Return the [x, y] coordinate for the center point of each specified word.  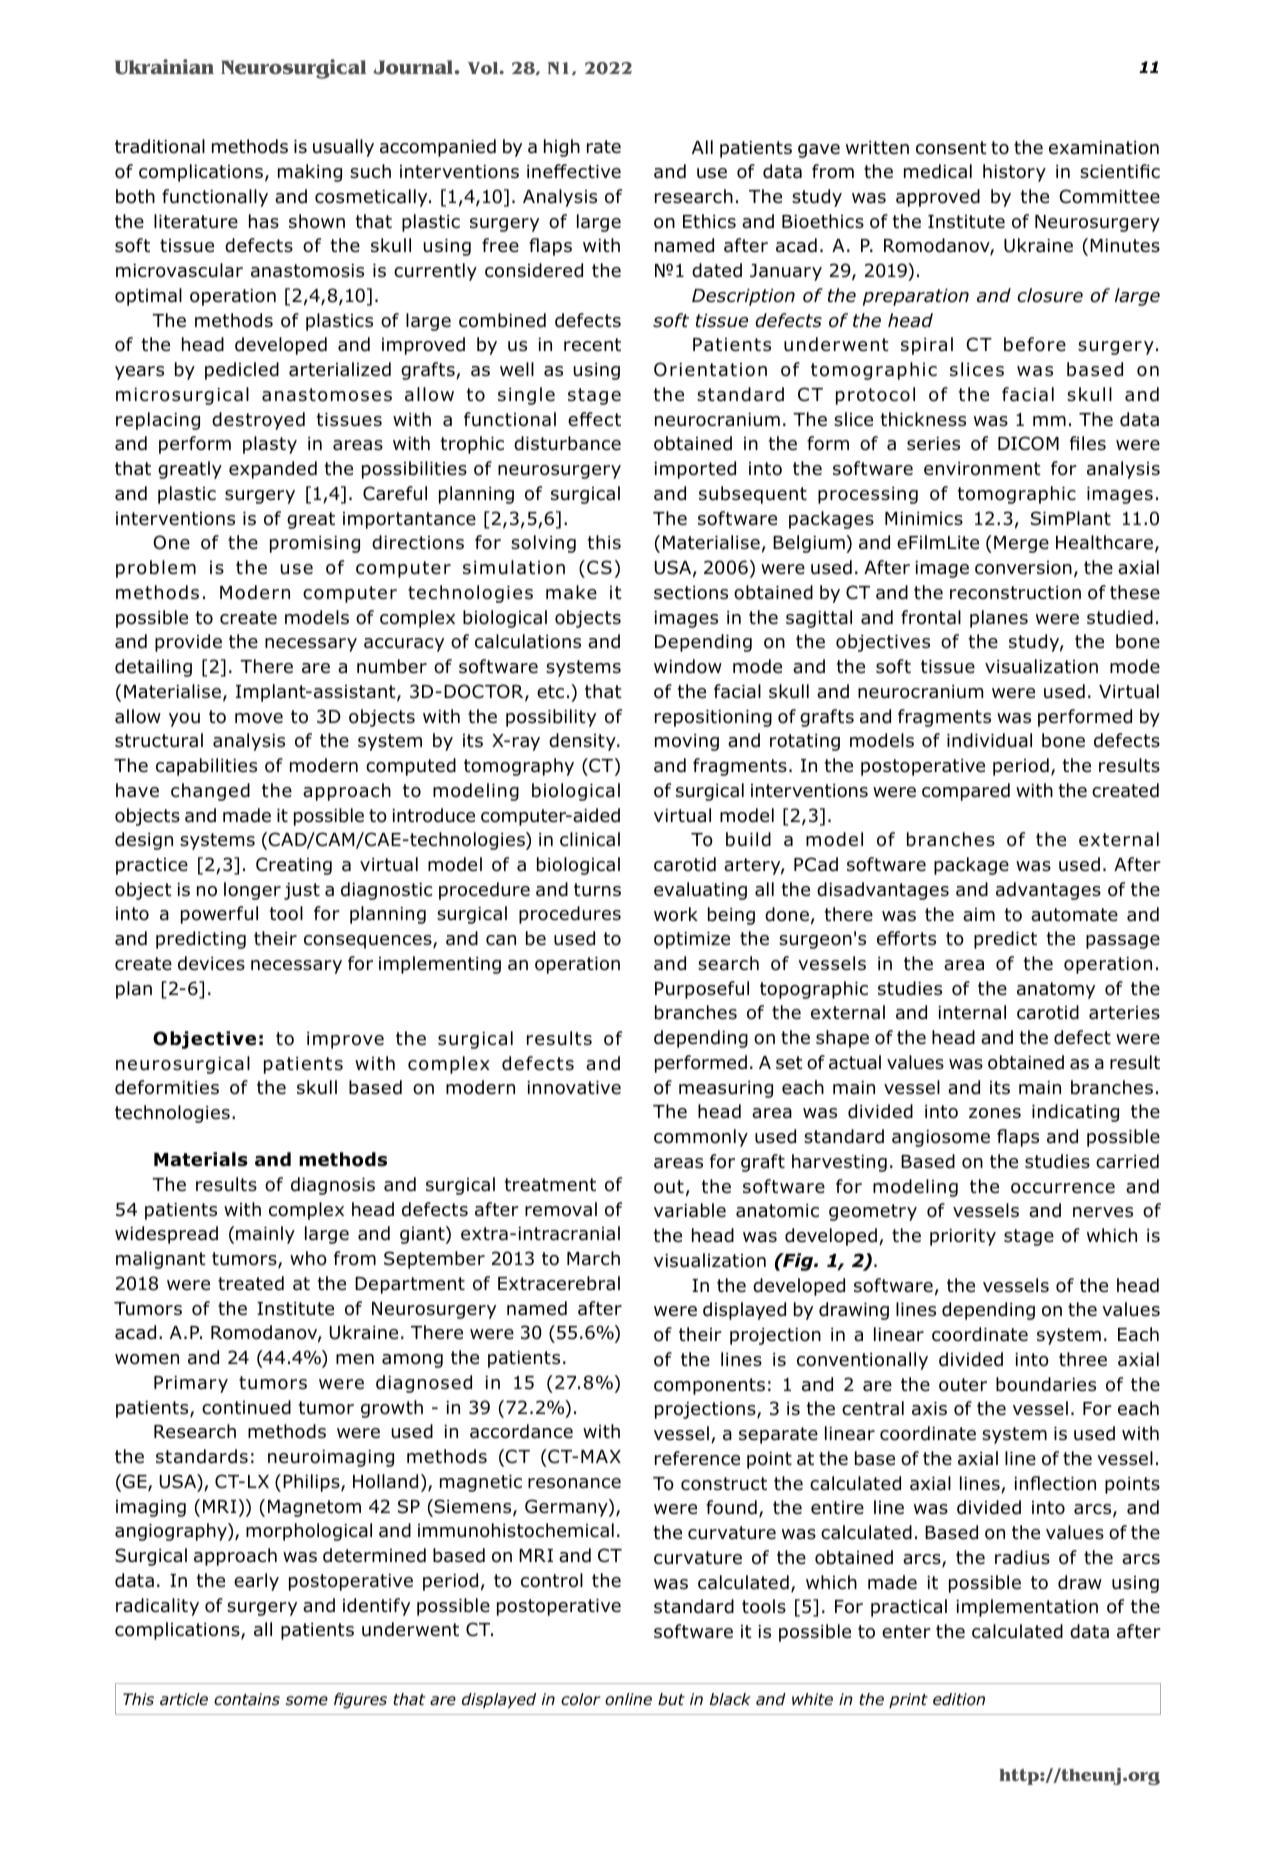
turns [597, 890]
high [562, 148]
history [1014, 173]
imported [695, 470]
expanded [273, 470]
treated [251, 1283]
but [671, 1699]
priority [963, 1237]
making [310, 173]
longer [252, 891]
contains [247, 1699]
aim [979, 915]
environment [982, 469]
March [593, 1258]
